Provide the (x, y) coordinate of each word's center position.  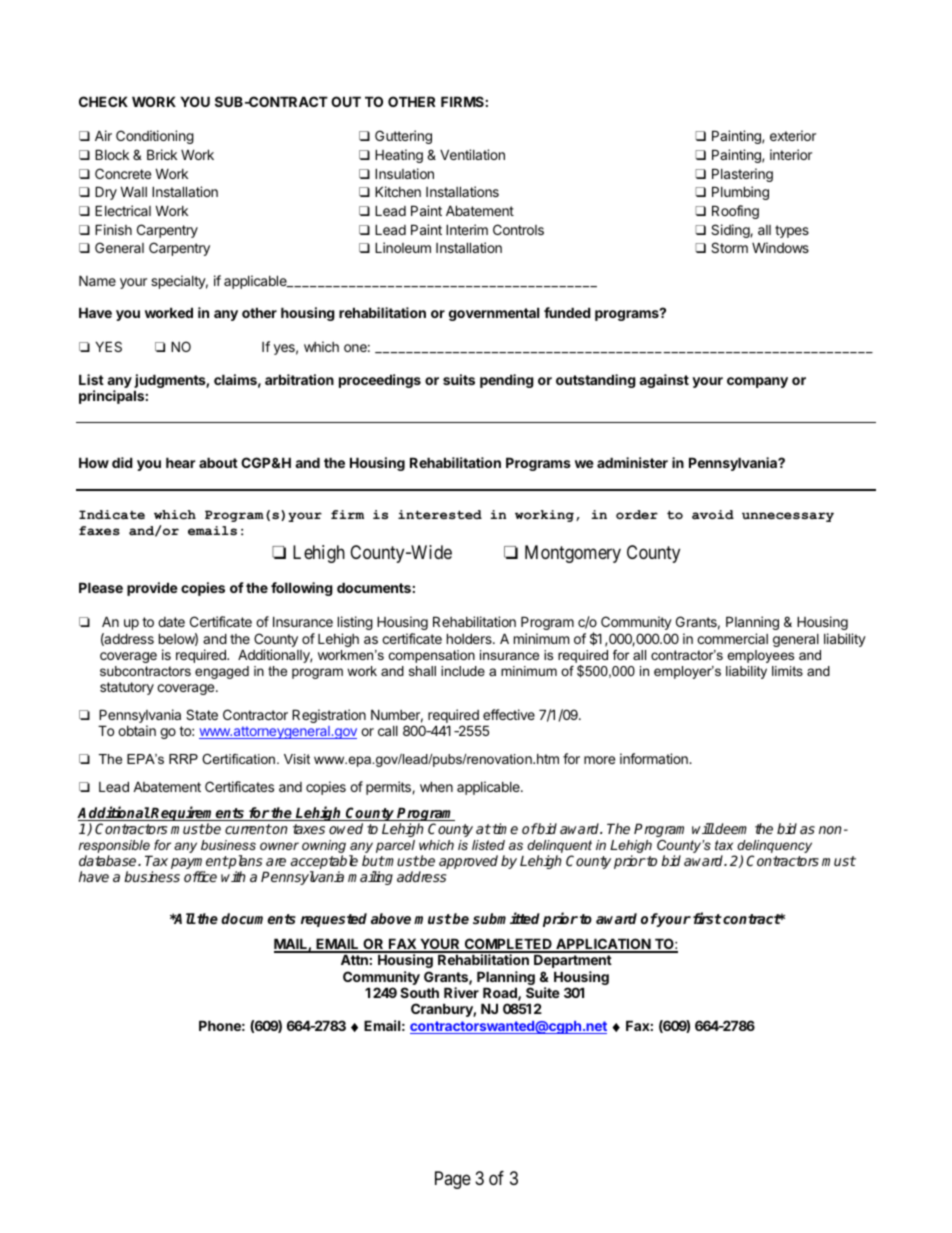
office (200, 876)
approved (468, 862)
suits (459, 379)
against (664, 381)
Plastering (742, 175)
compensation (432, 656)
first (707, 918)
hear (181, 462)
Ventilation (472, 154)
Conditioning (155, 137)
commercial (732, 638)
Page (453, 1180)
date (171, 622)
